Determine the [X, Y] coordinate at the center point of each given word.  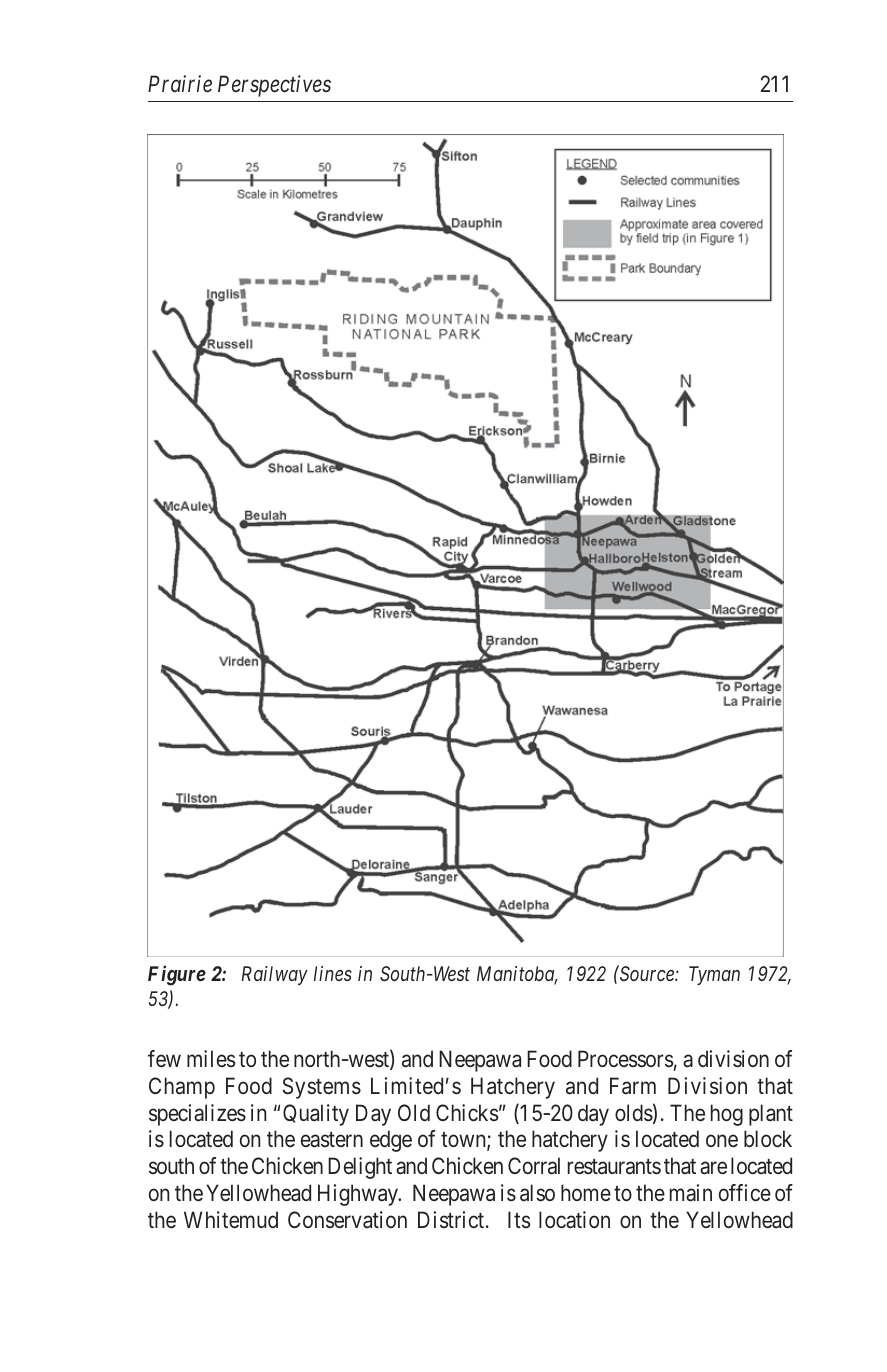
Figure [177, 976]
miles [211, 1058]
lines [333, 973]
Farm [633, 1086]
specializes [197, 1115]
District [452, 1219]
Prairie [180, 84]
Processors [626, 1059]
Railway [274, 975]
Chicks [467, 1113]
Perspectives [274, 86]
